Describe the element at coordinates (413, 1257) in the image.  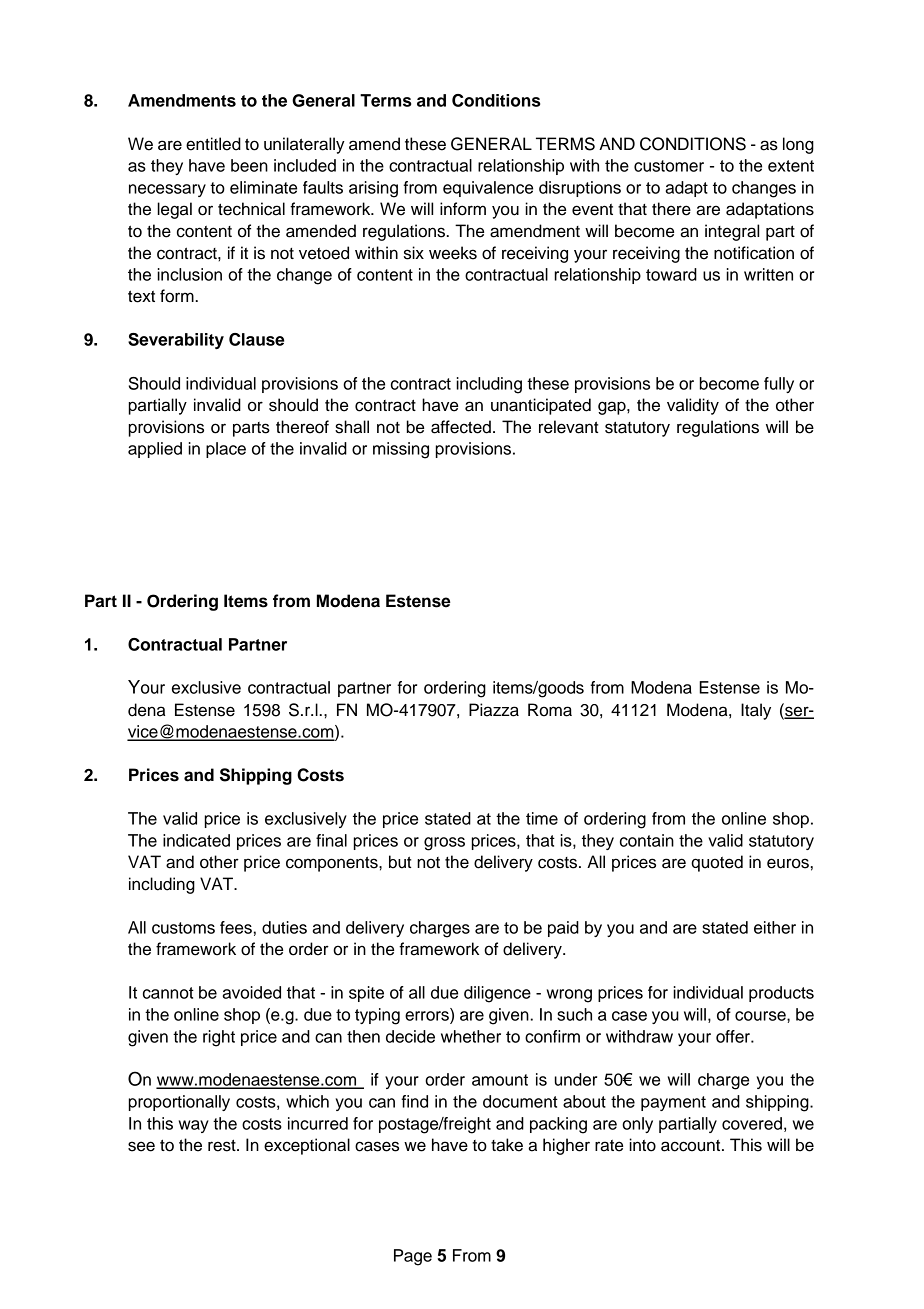
I see `Page` at that location.
